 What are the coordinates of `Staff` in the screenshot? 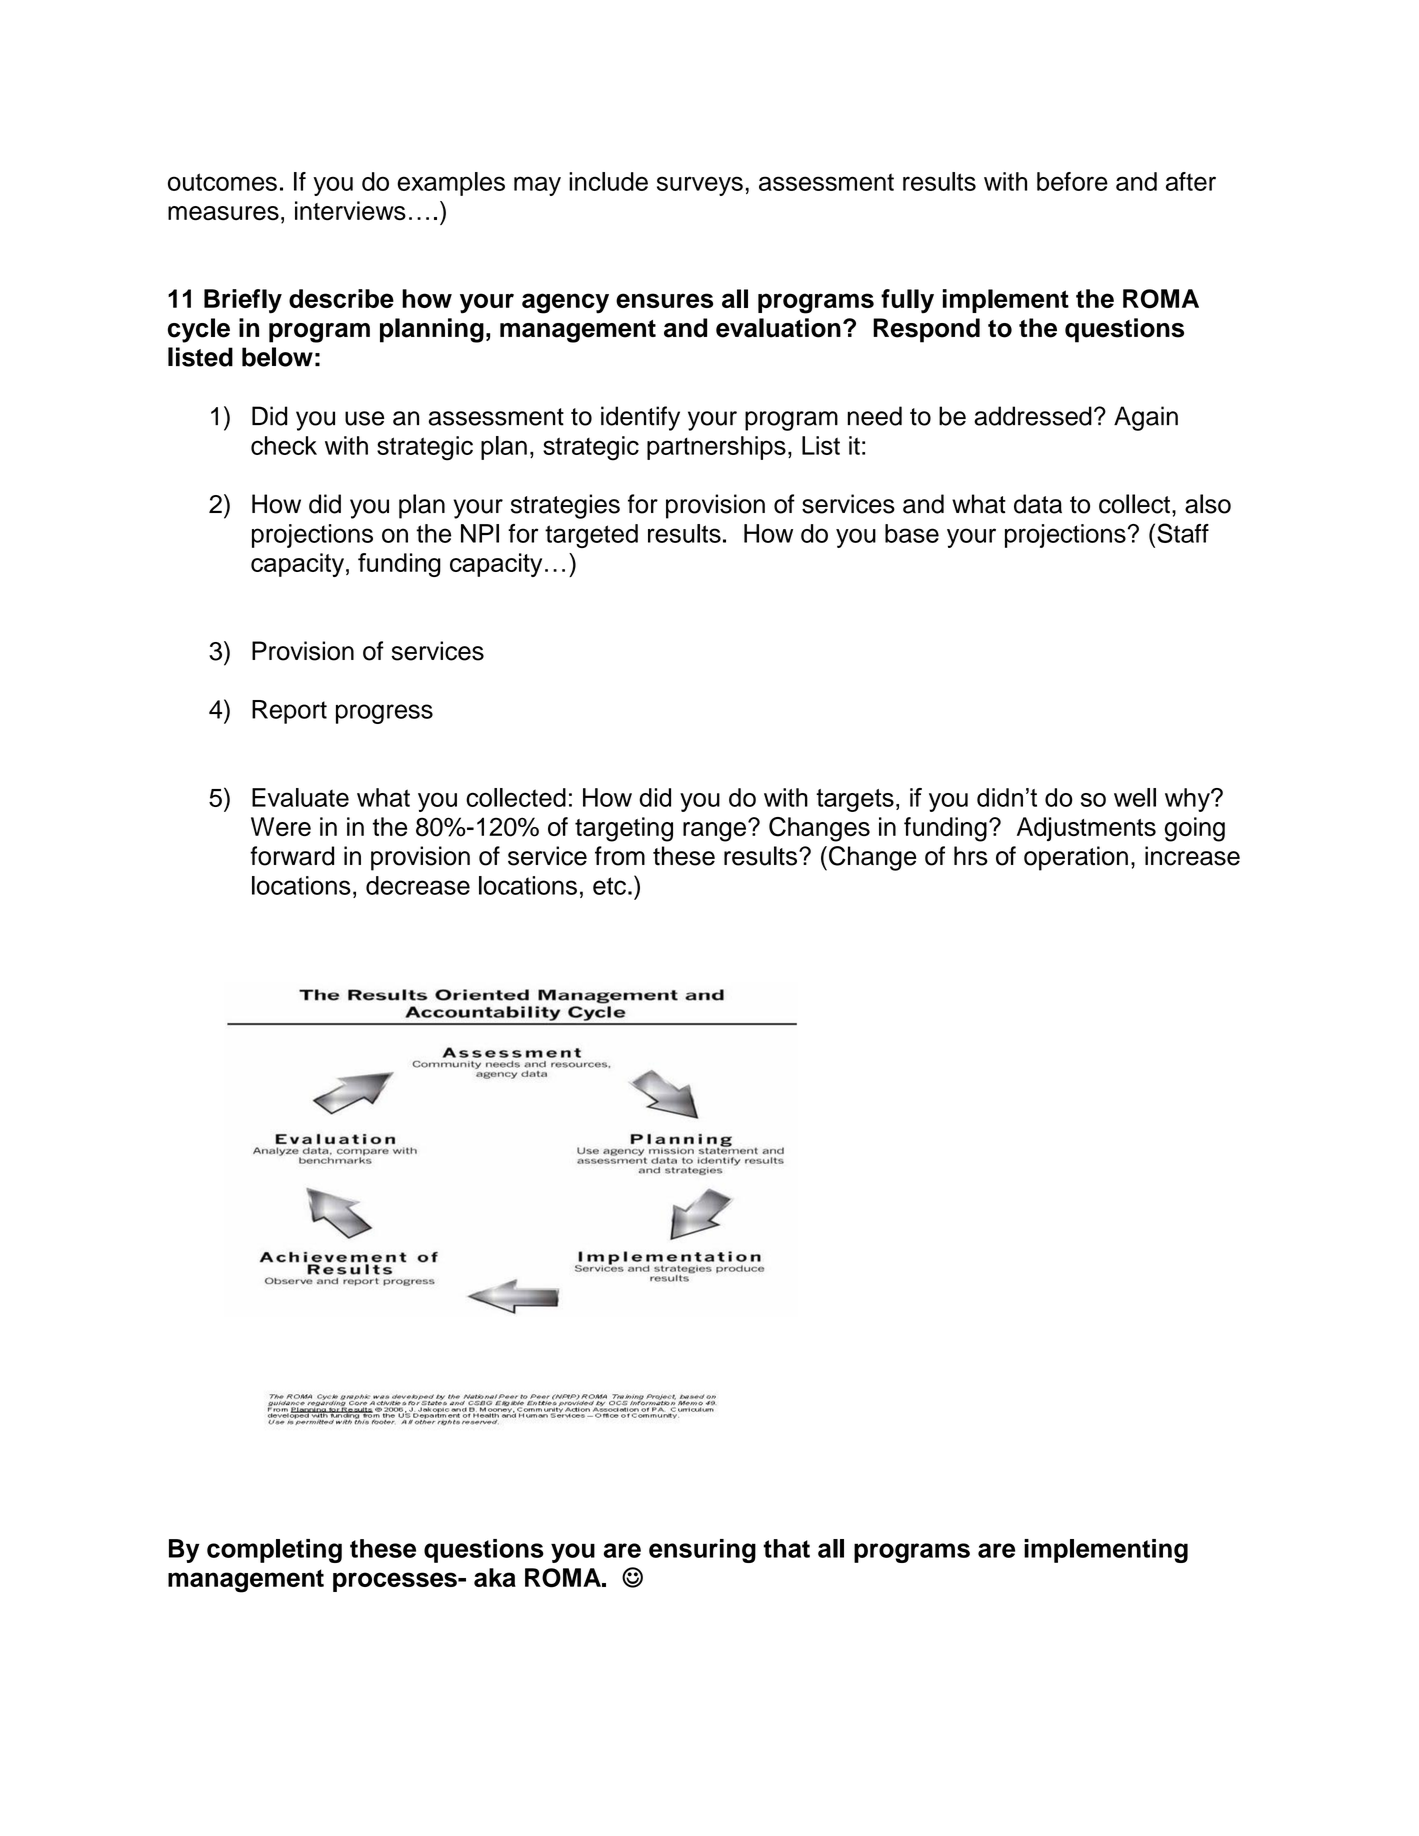 It's located at (1183, 533).
